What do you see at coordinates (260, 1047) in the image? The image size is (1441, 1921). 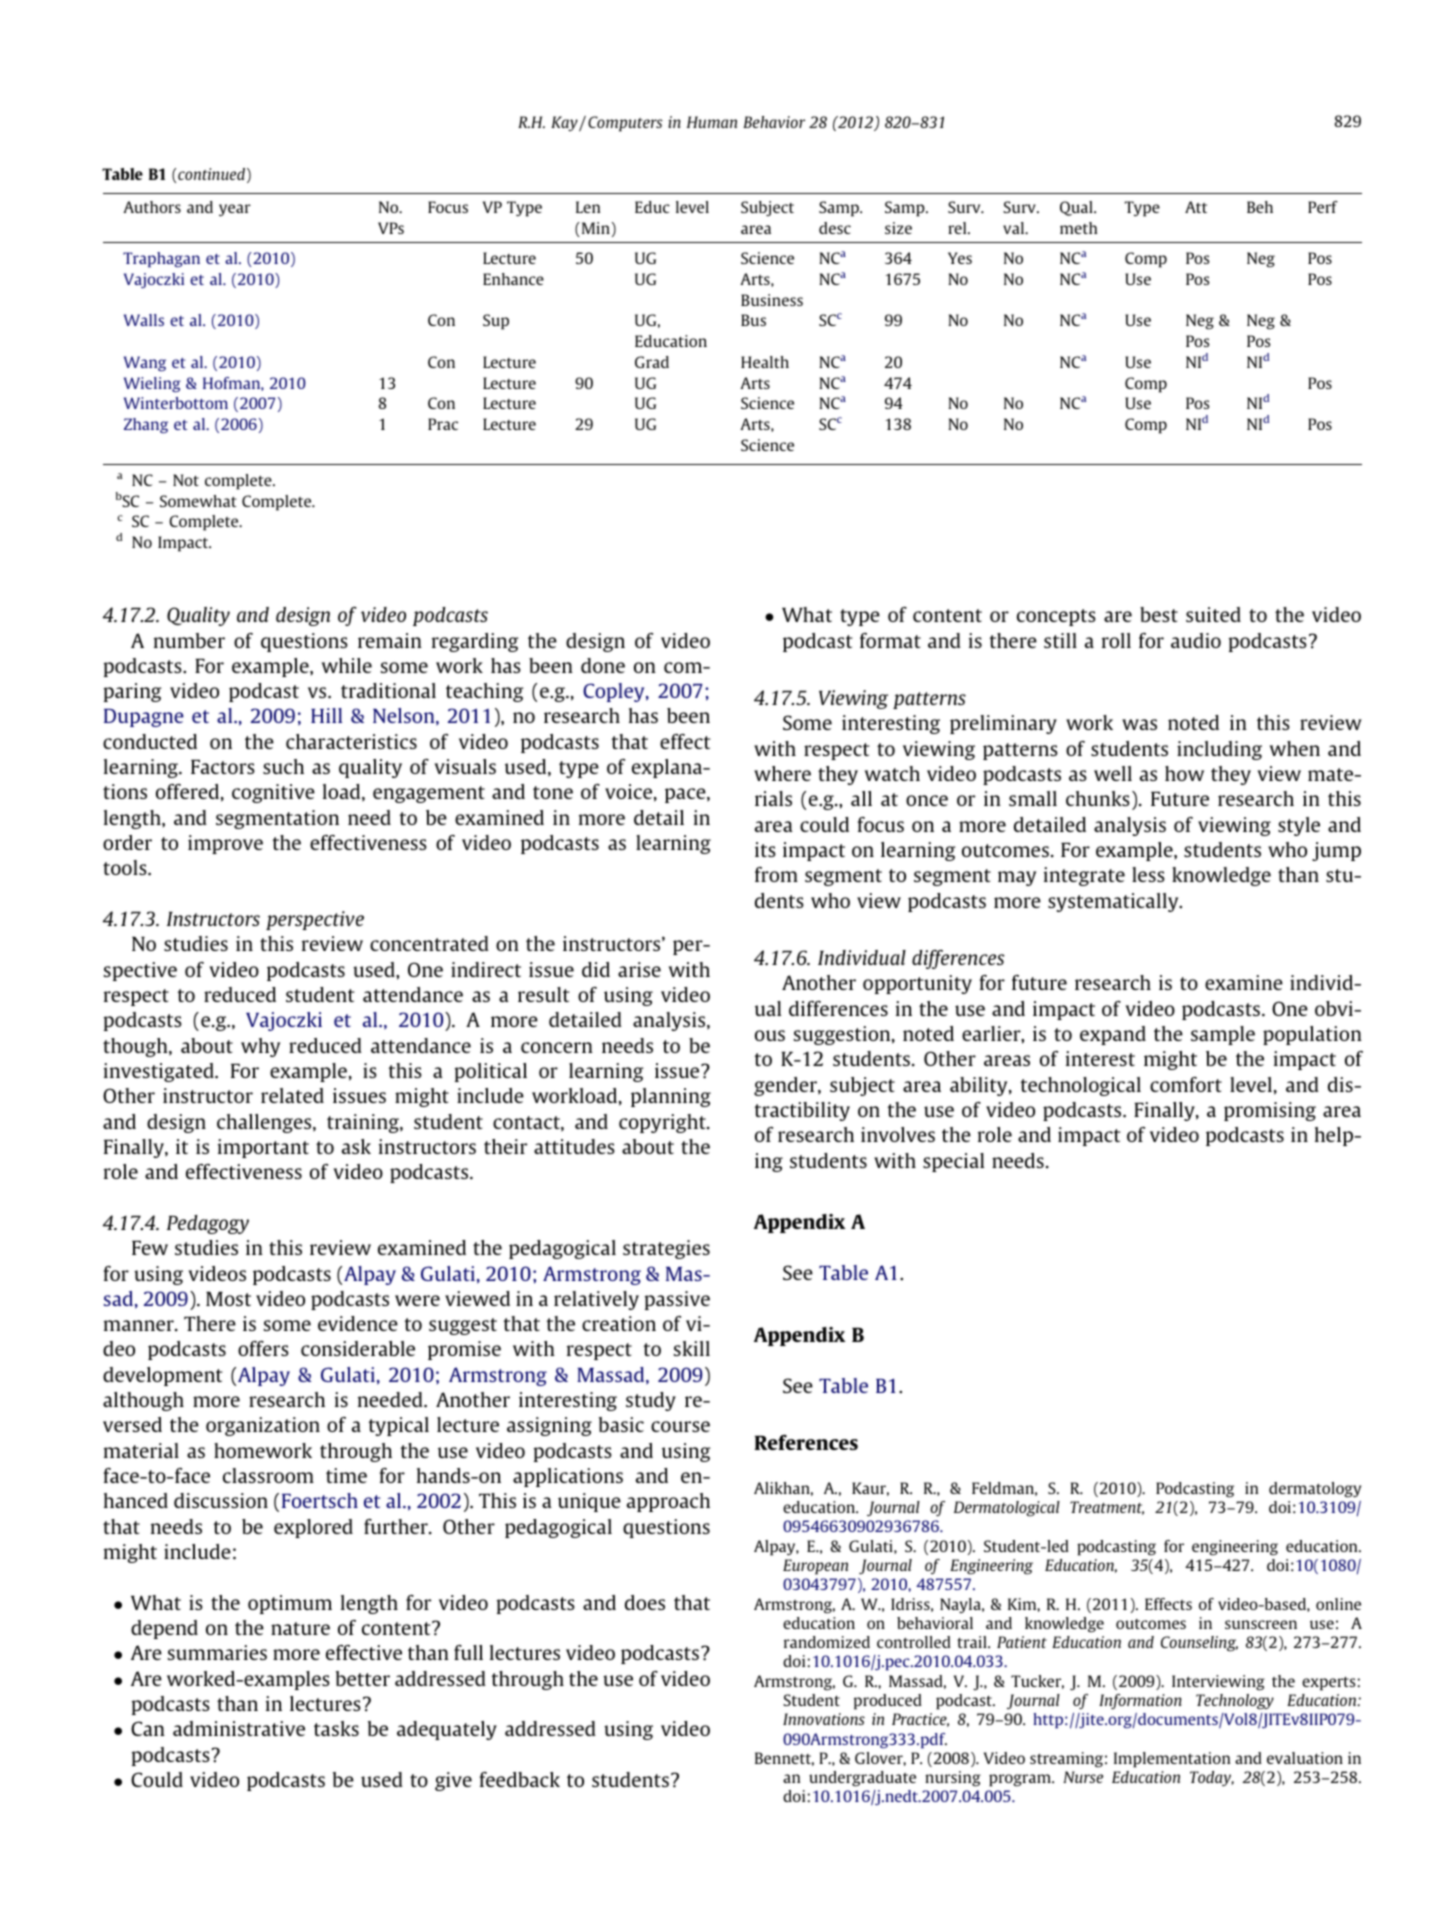 I see `why` at bounding box center [260, 1047].
